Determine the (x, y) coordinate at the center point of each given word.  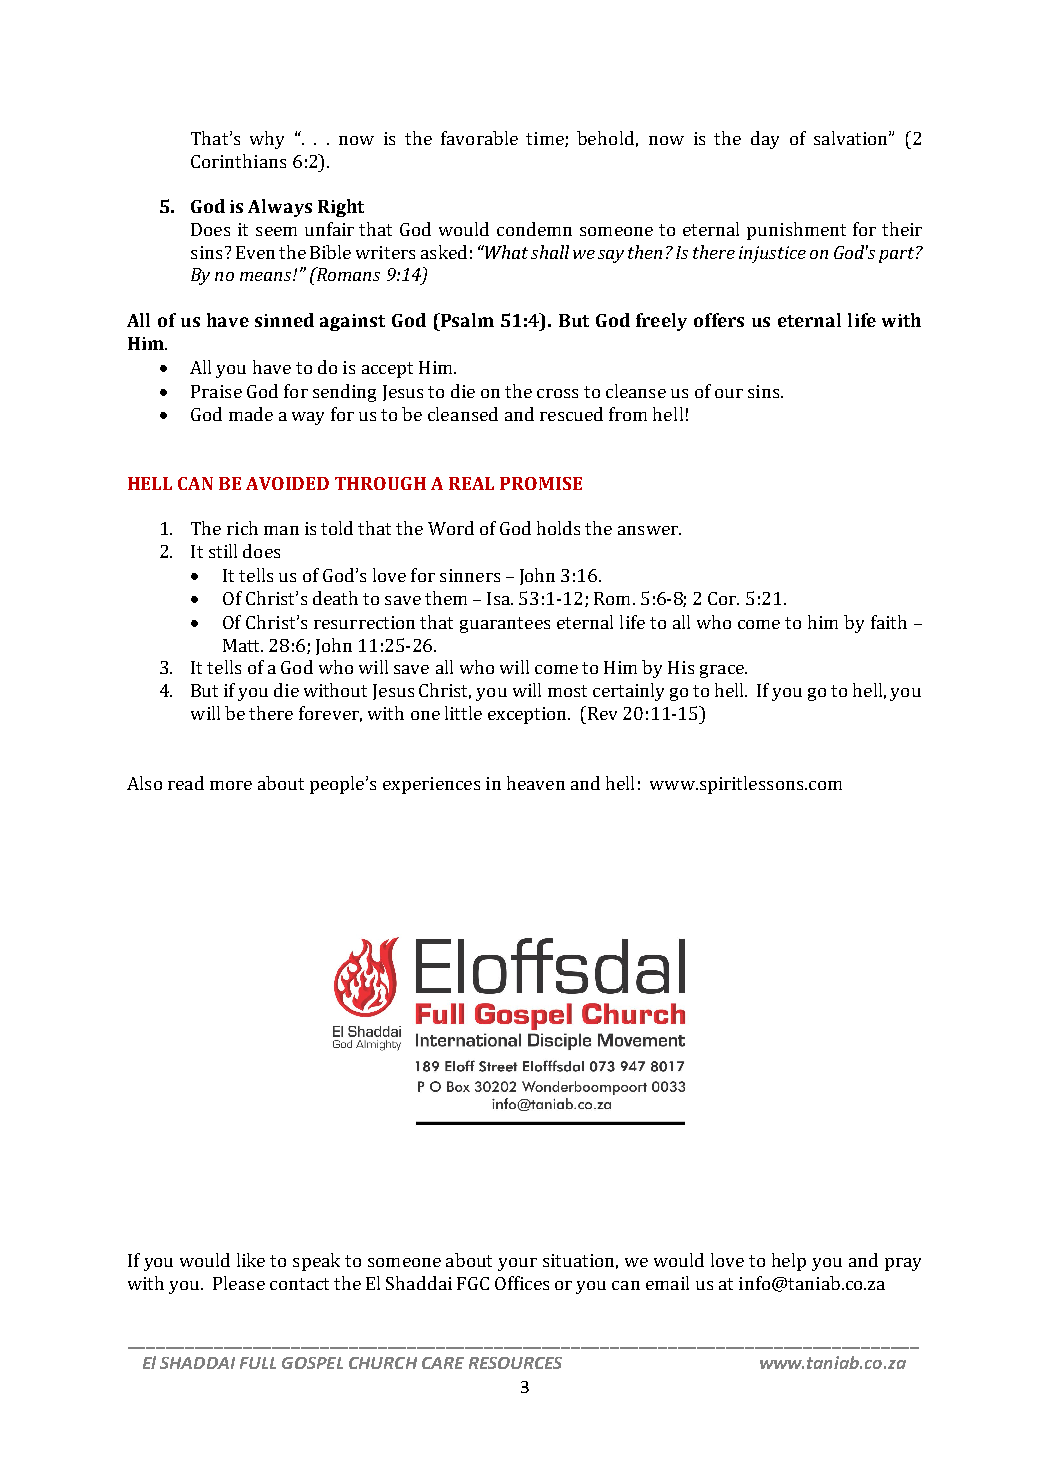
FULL (258, 1363)
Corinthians (238, 161)
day (765, 140)
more (231, 785)
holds (558, 528)
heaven (536, 783)
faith (889, 622)
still (223, 551)
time (546, 139)
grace (723, 671)
